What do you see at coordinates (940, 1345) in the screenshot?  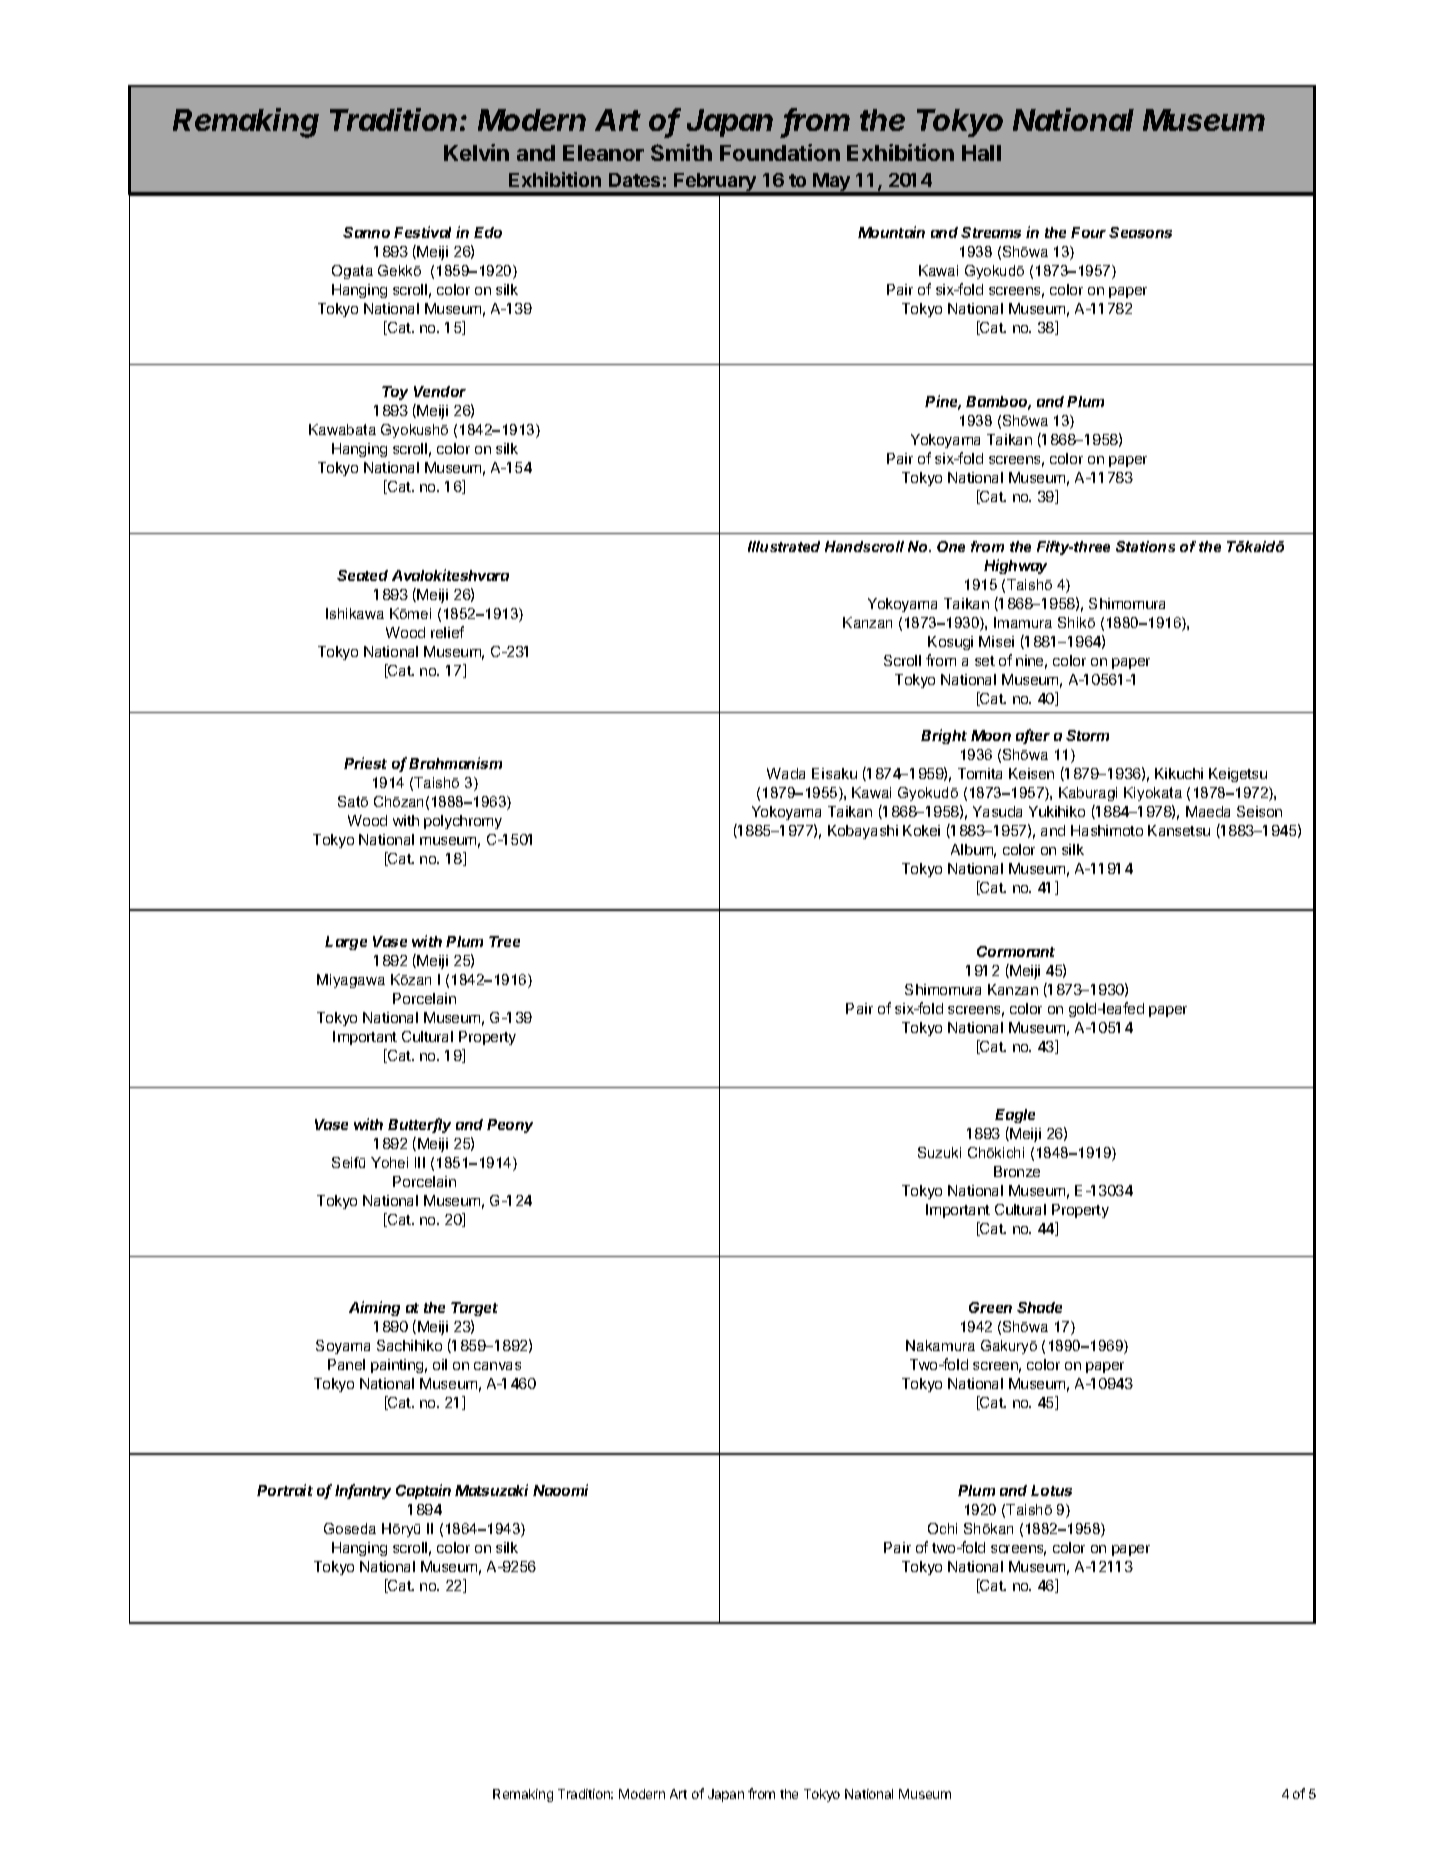 I see `Nakamura` at bounding box center [940, 1345].
